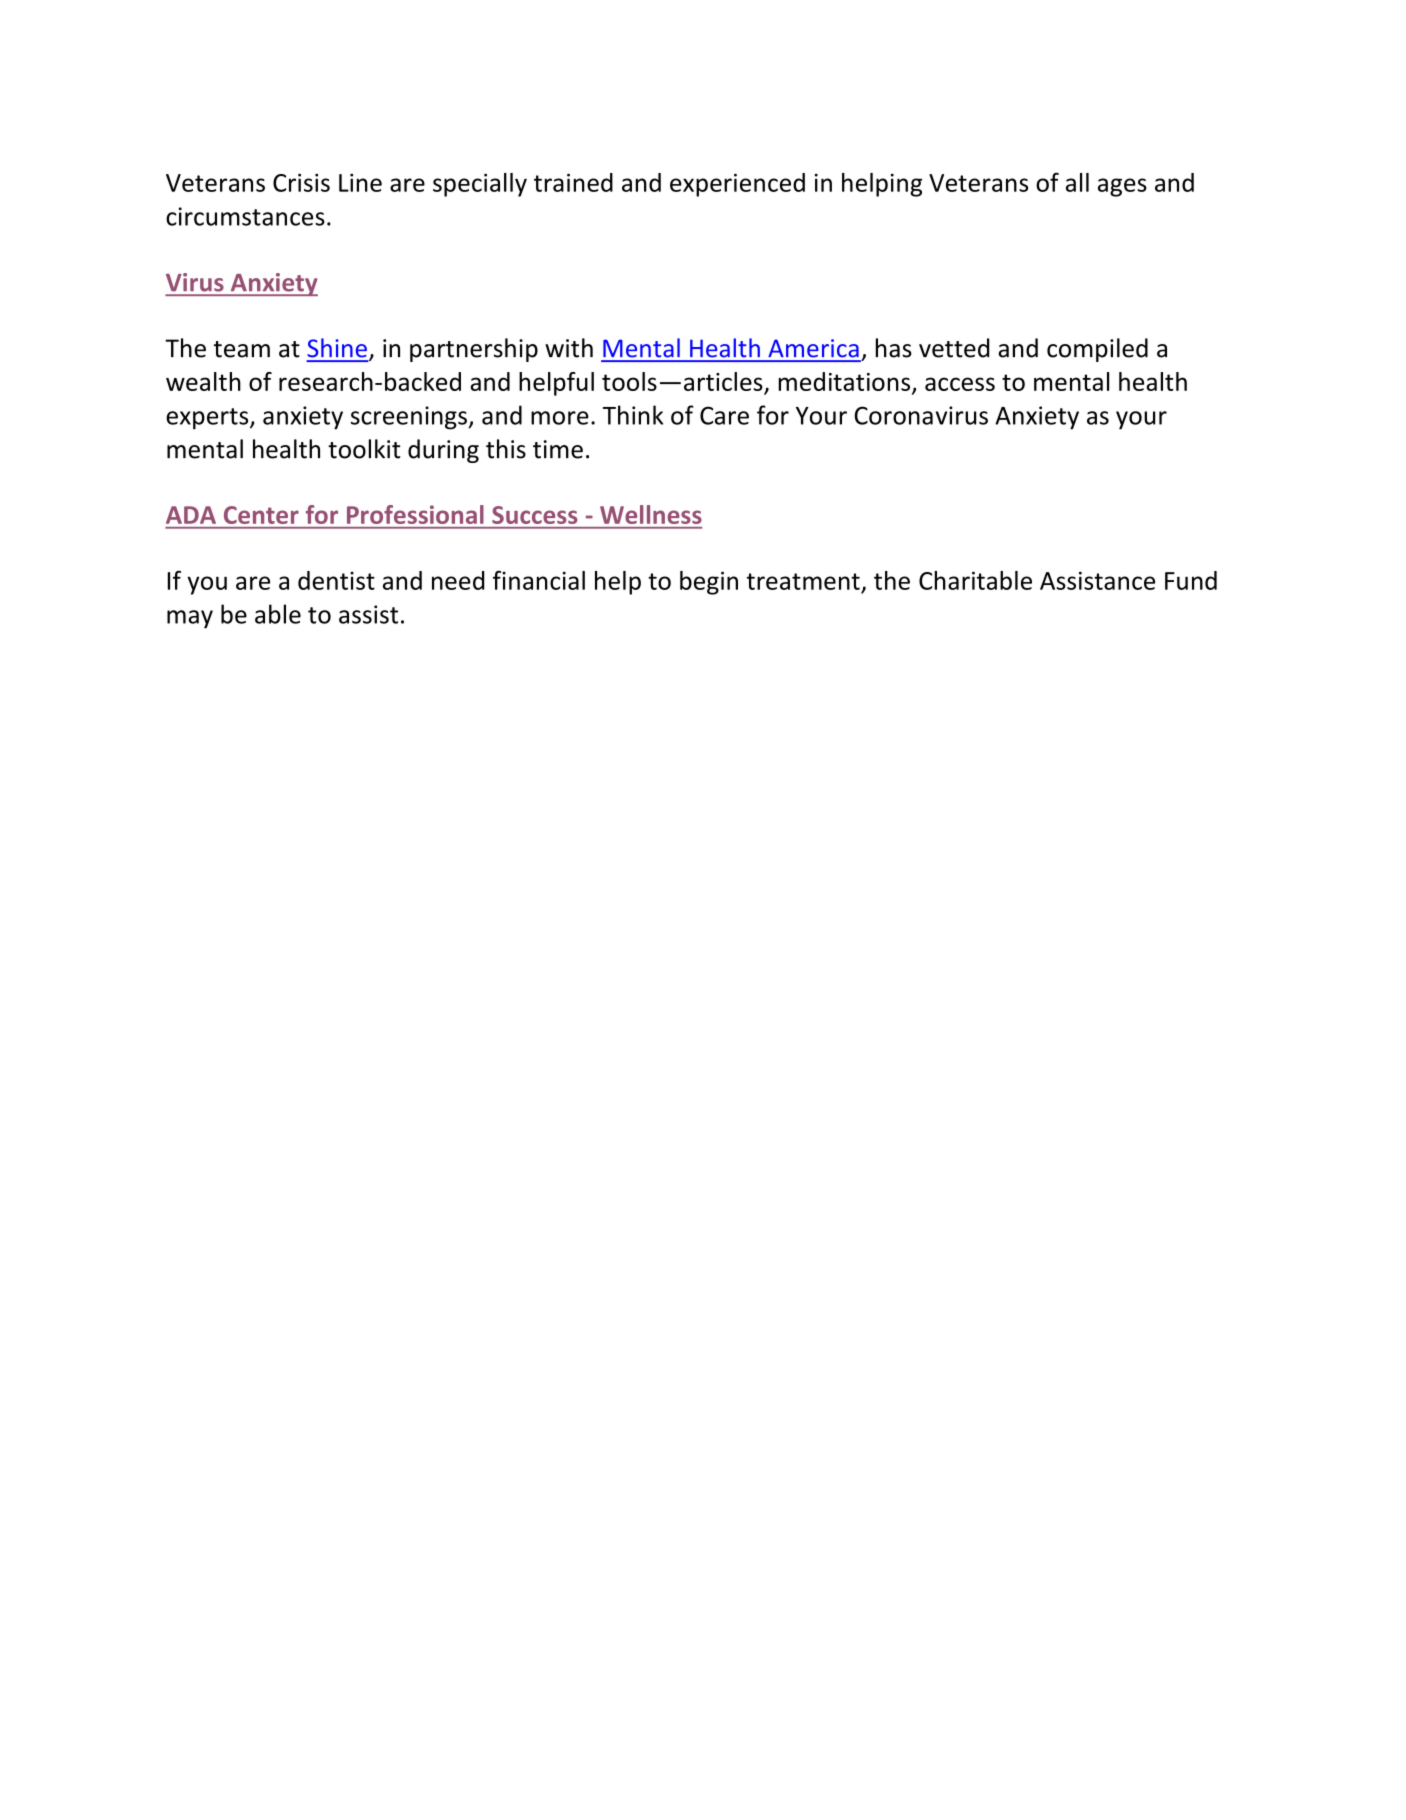 This screenshot has height=1820, width=1406. I want to click on ages, so click(1122, 187).
